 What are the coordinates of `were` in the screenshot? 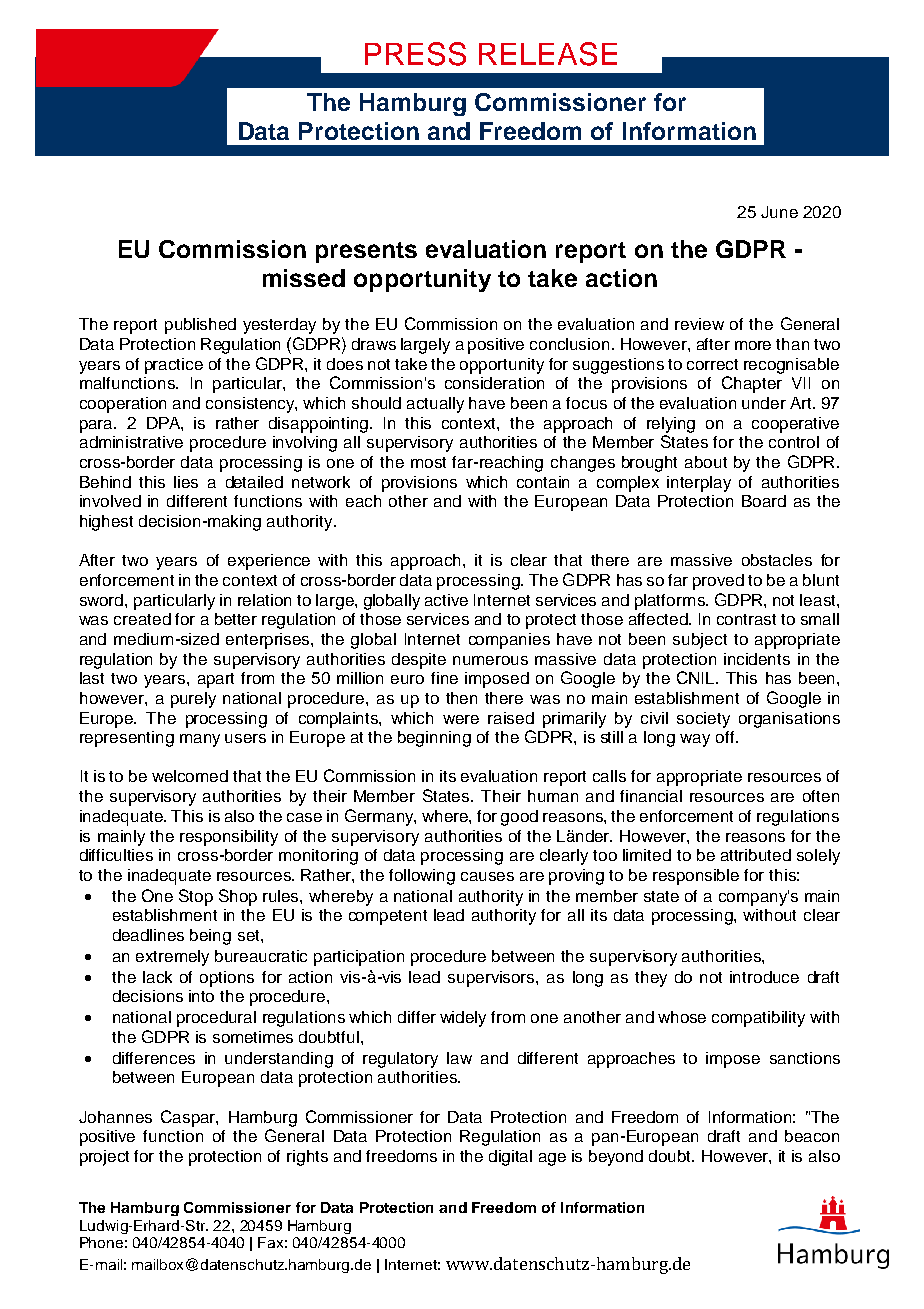 It's located at (461, 719).
